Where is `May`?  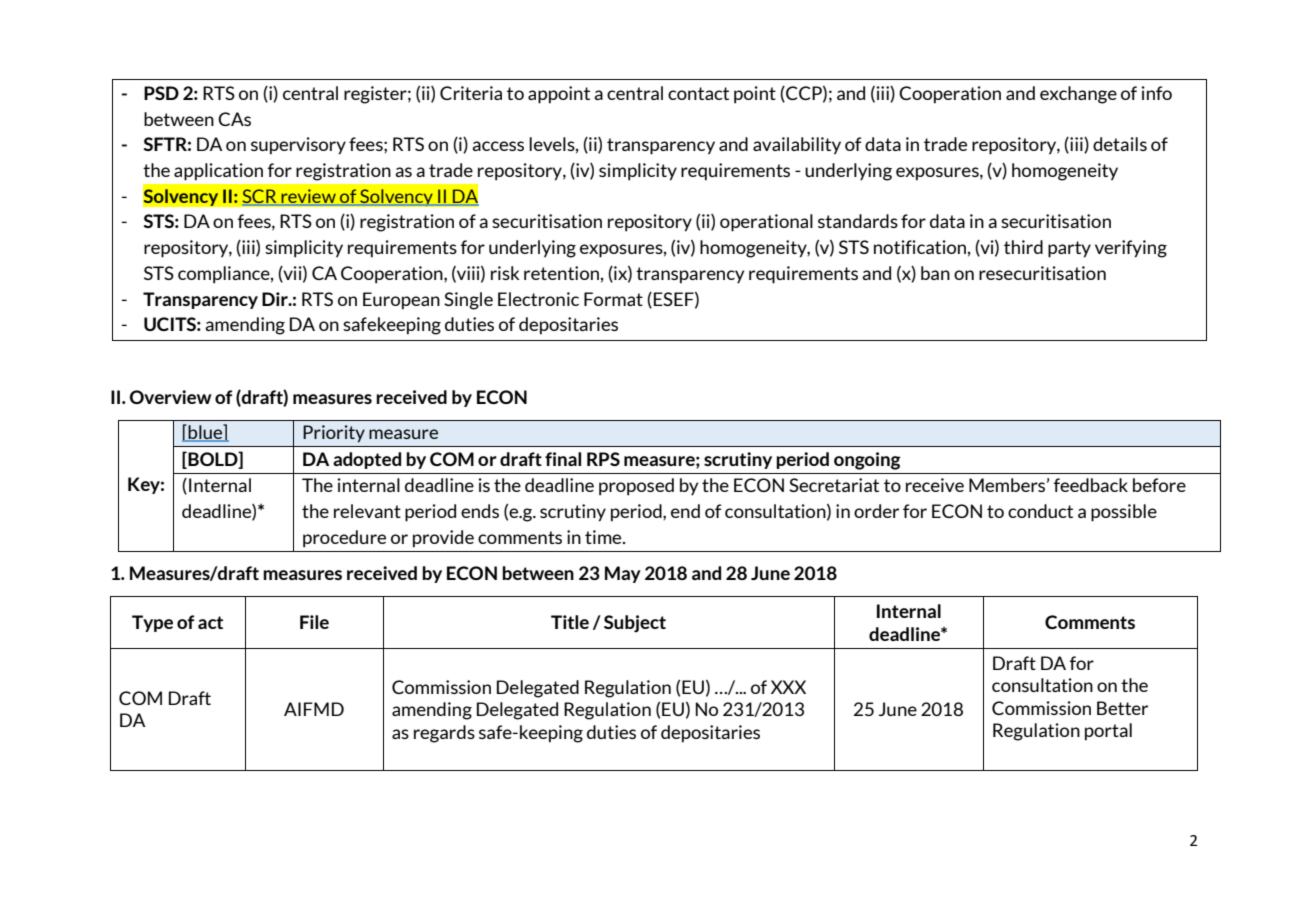 May is located at coordinates (623, 574).
